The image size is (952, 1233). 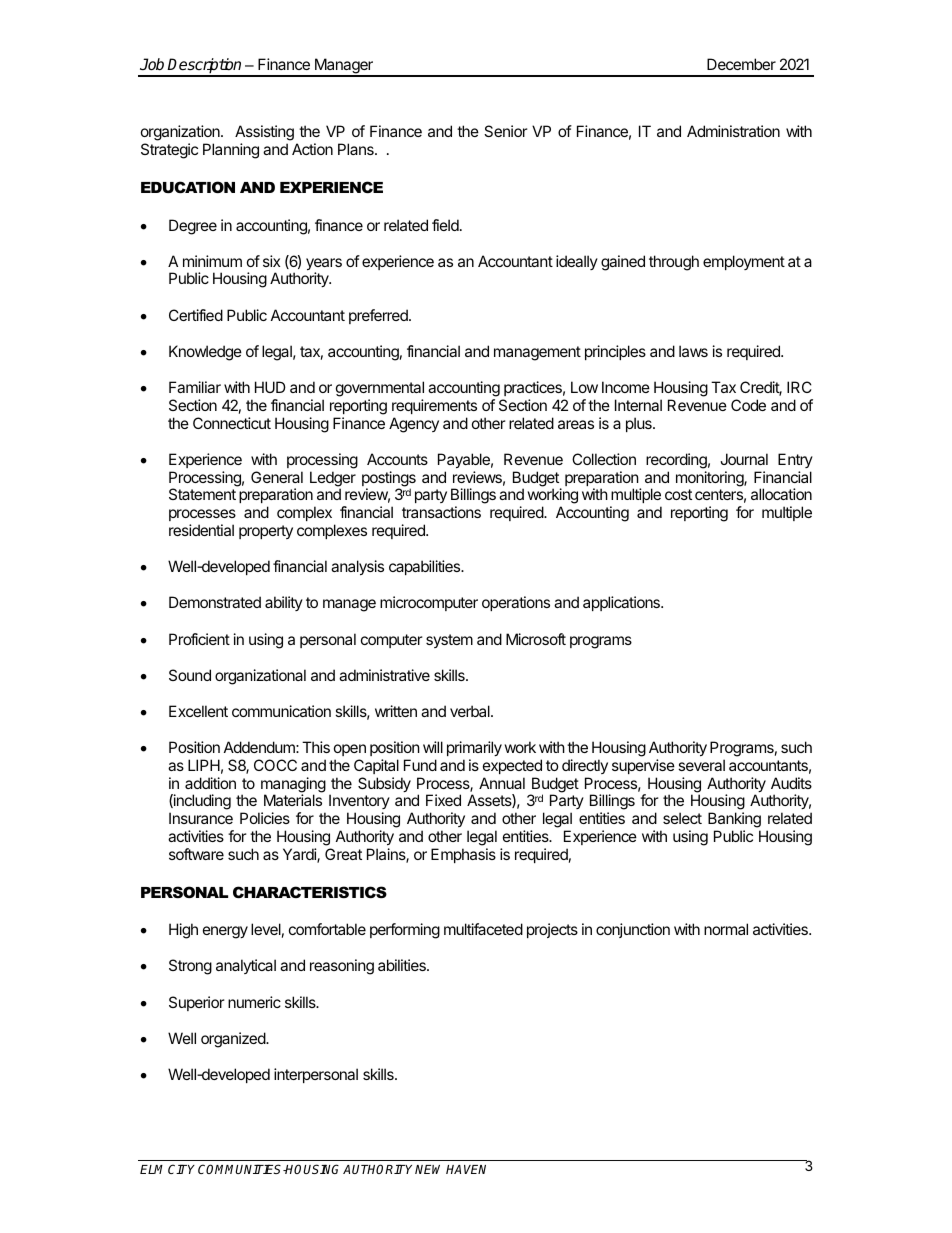 I want to click on several, so click(x=701, y=765).
